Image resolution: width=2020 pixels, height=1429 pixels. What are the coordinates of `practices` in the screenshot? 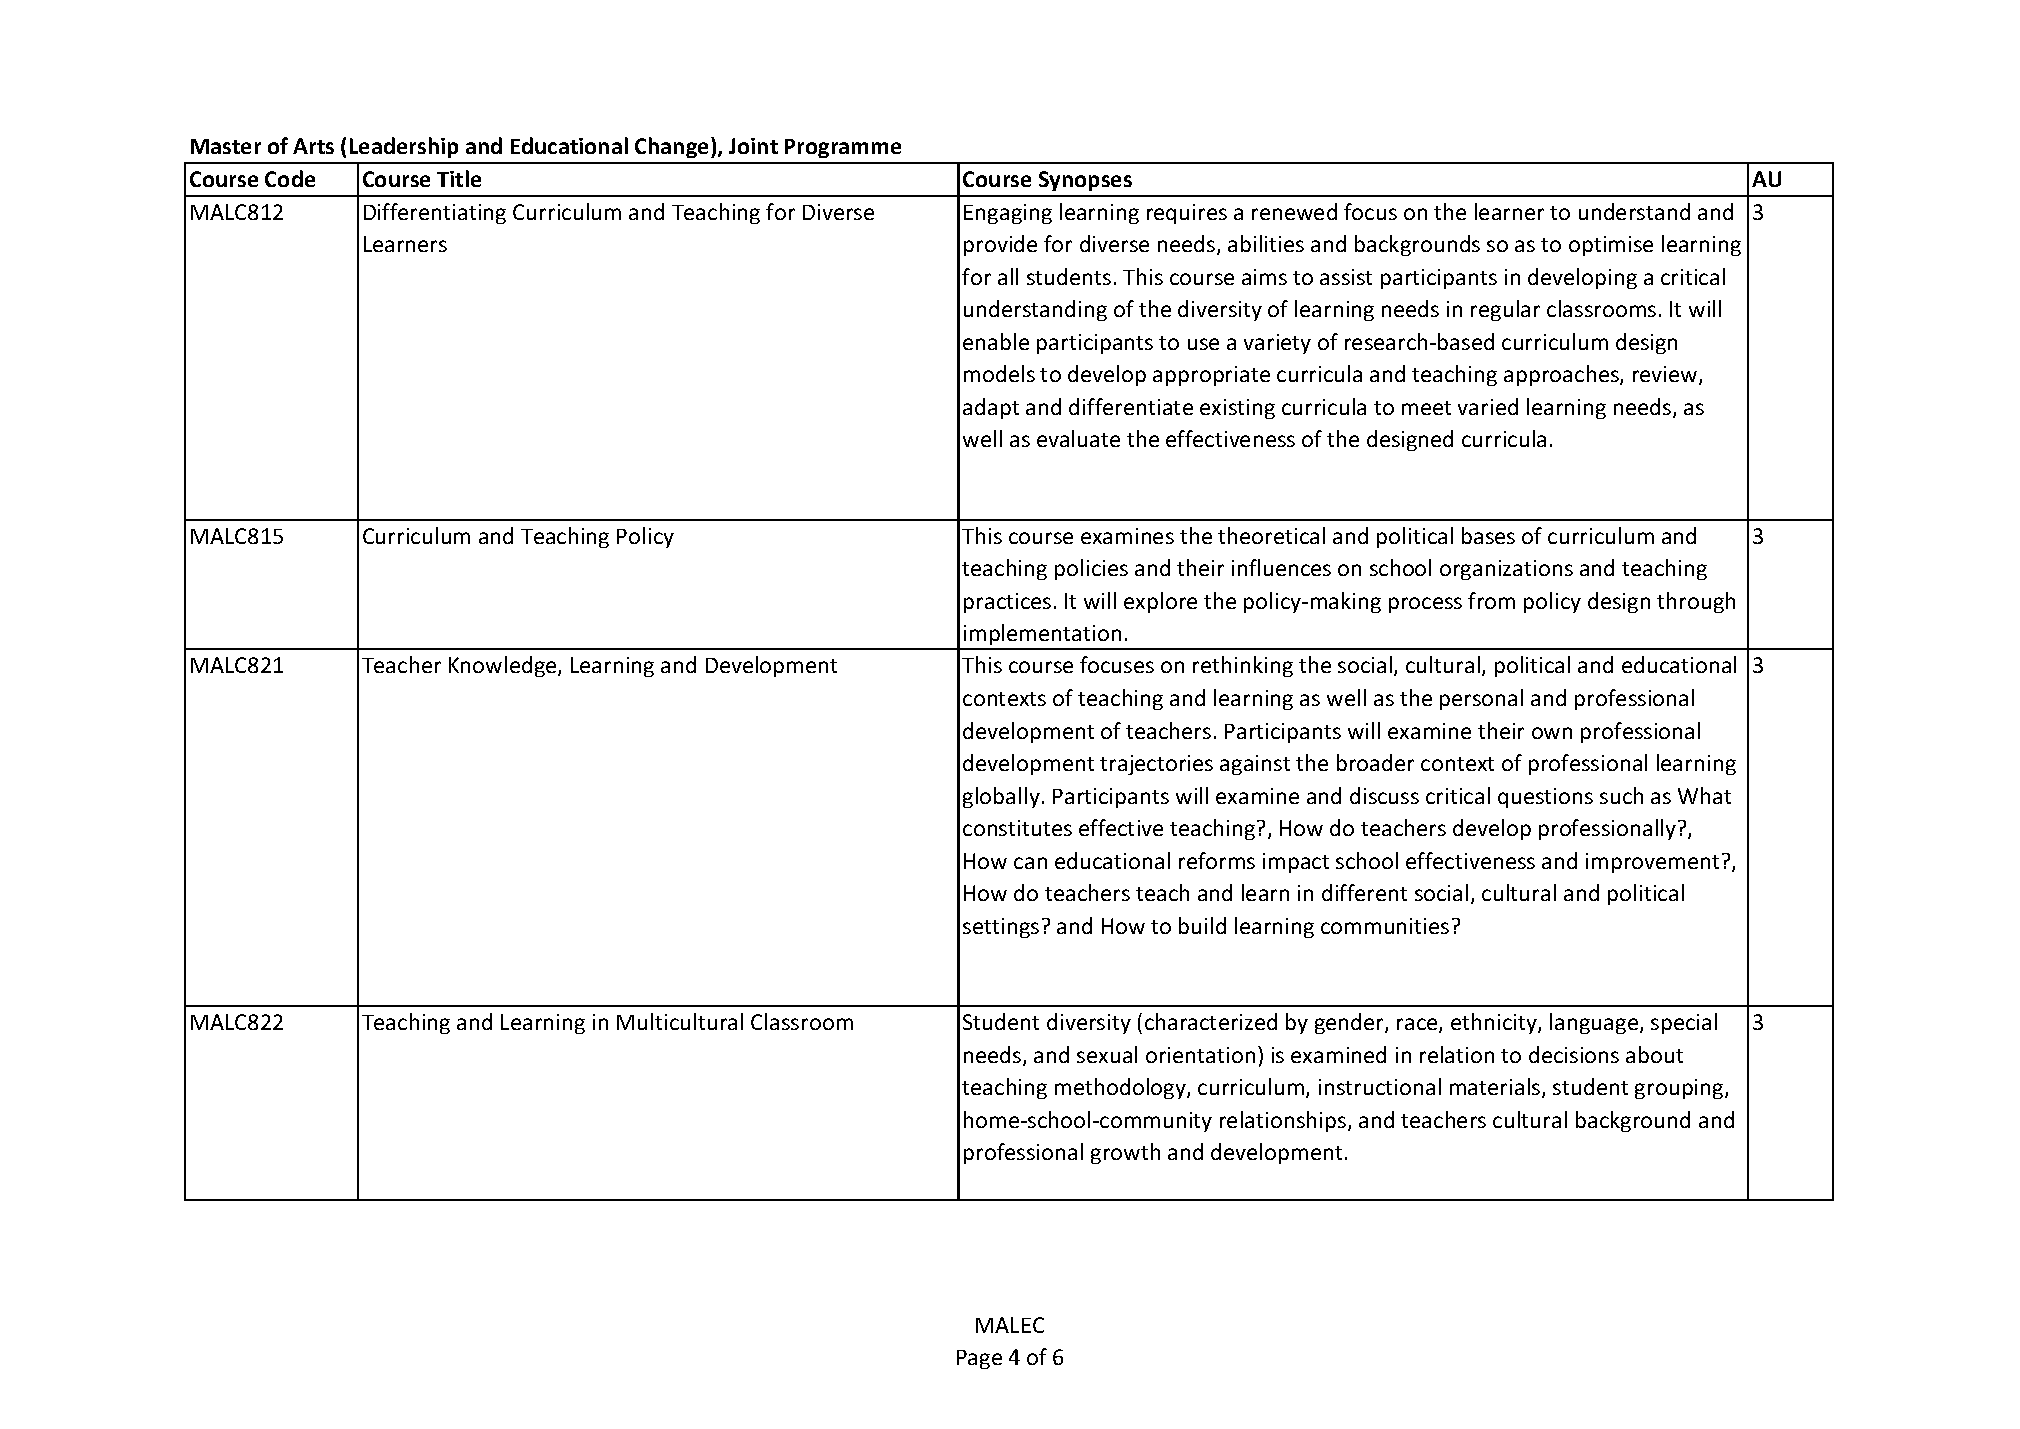 It's located at (1007, 603).
